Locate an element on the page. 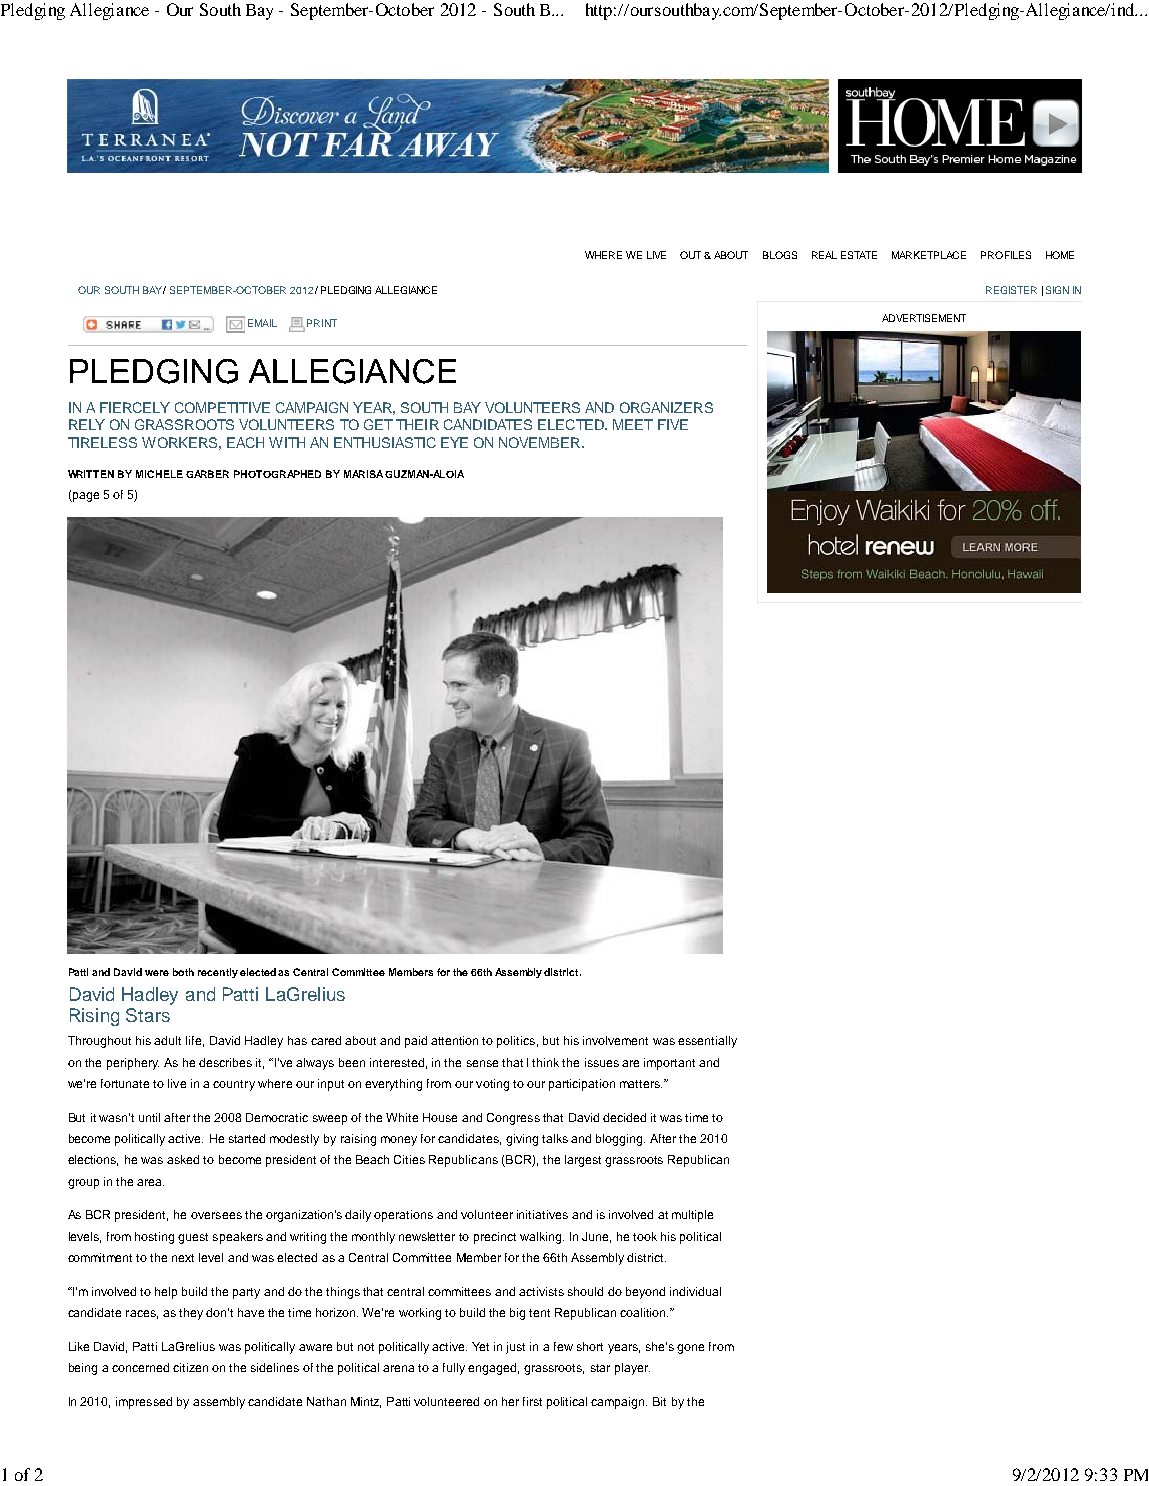  FIVE is located at coordinates (673, 424).
